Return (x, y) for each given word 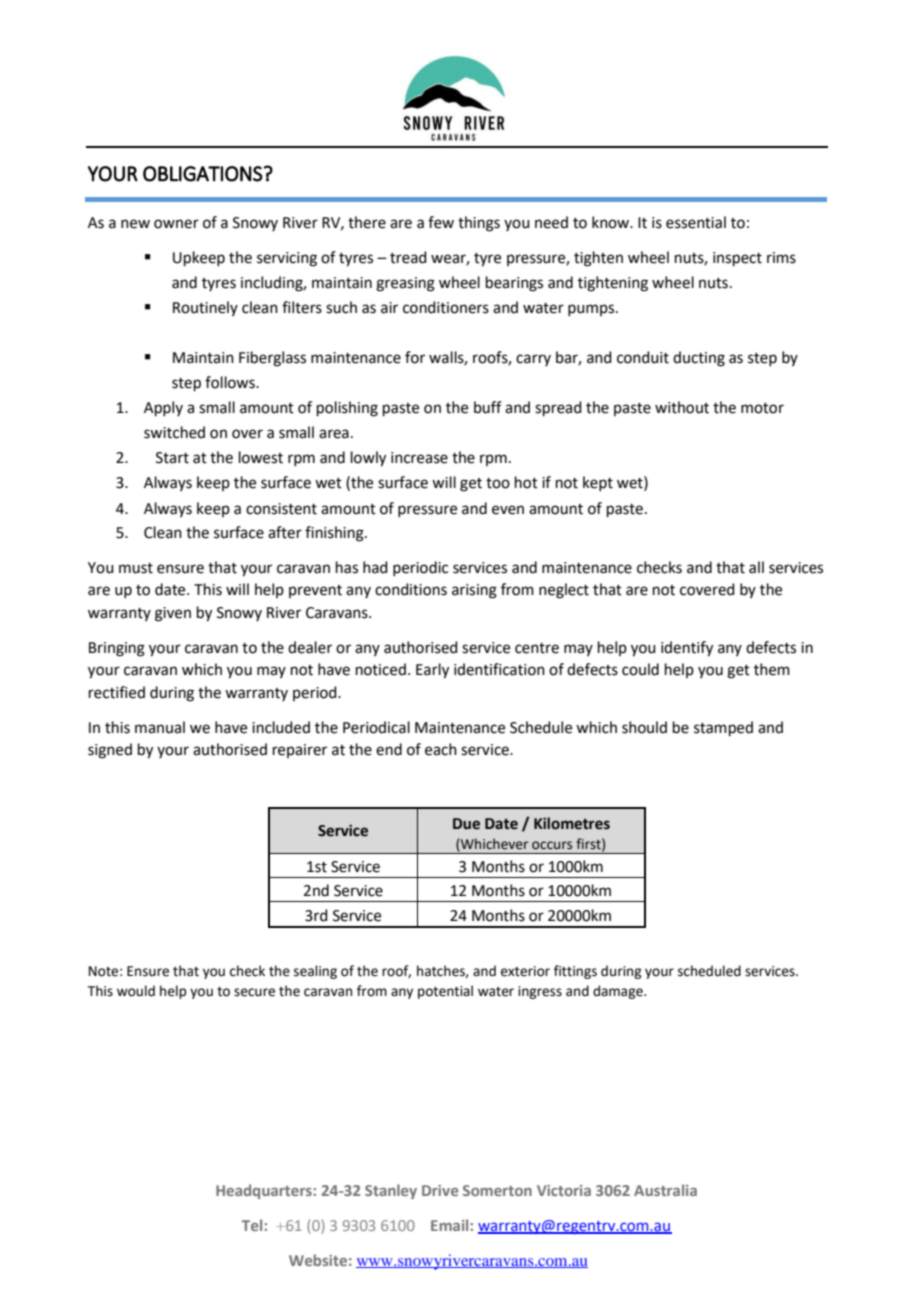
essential (696, 222)
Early (432, 671)
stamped (723, 728)
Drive (440, 1190)
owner (176, 224)
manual (160, 727)
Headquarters (265, 1191)
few (441, 222)
